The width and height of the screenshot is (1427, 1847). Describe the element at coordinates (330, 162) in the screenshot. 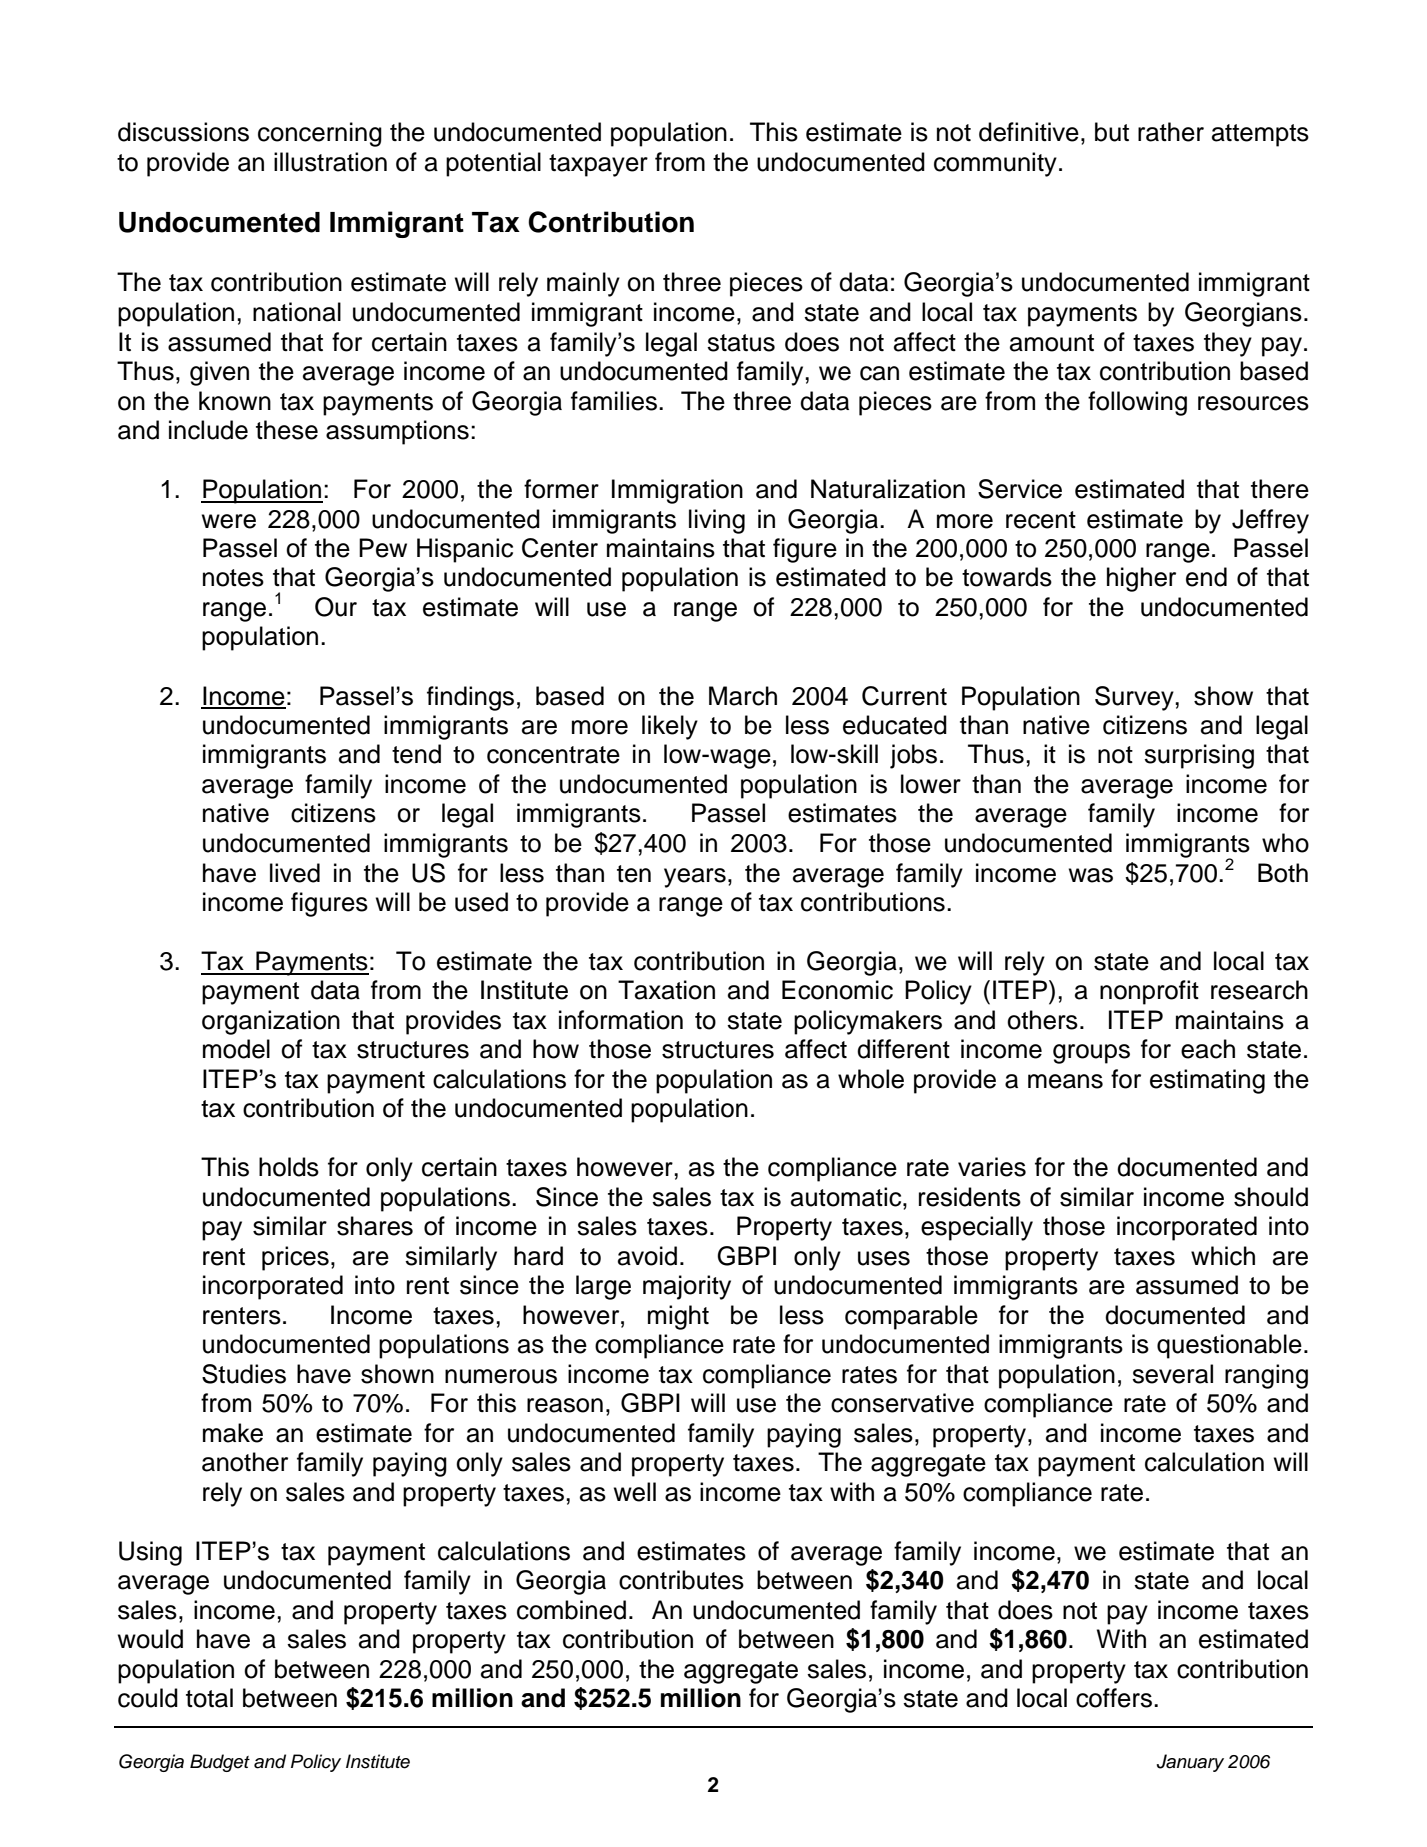

I see `illustration` at that location.
